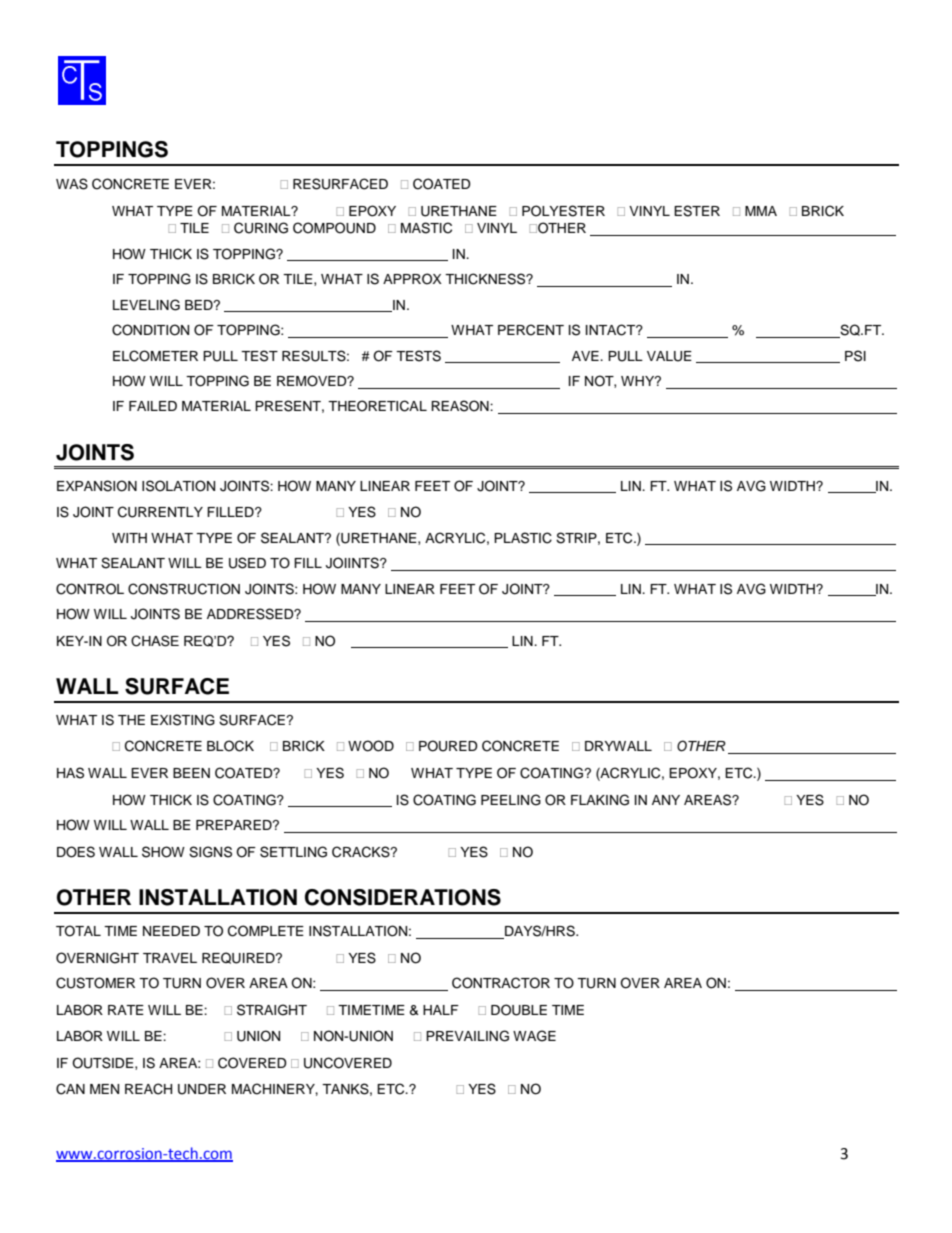 Image resolution: width=952 pixels, height=1233 pixels. I want to click on PLASTIC, so click(523, 538).
